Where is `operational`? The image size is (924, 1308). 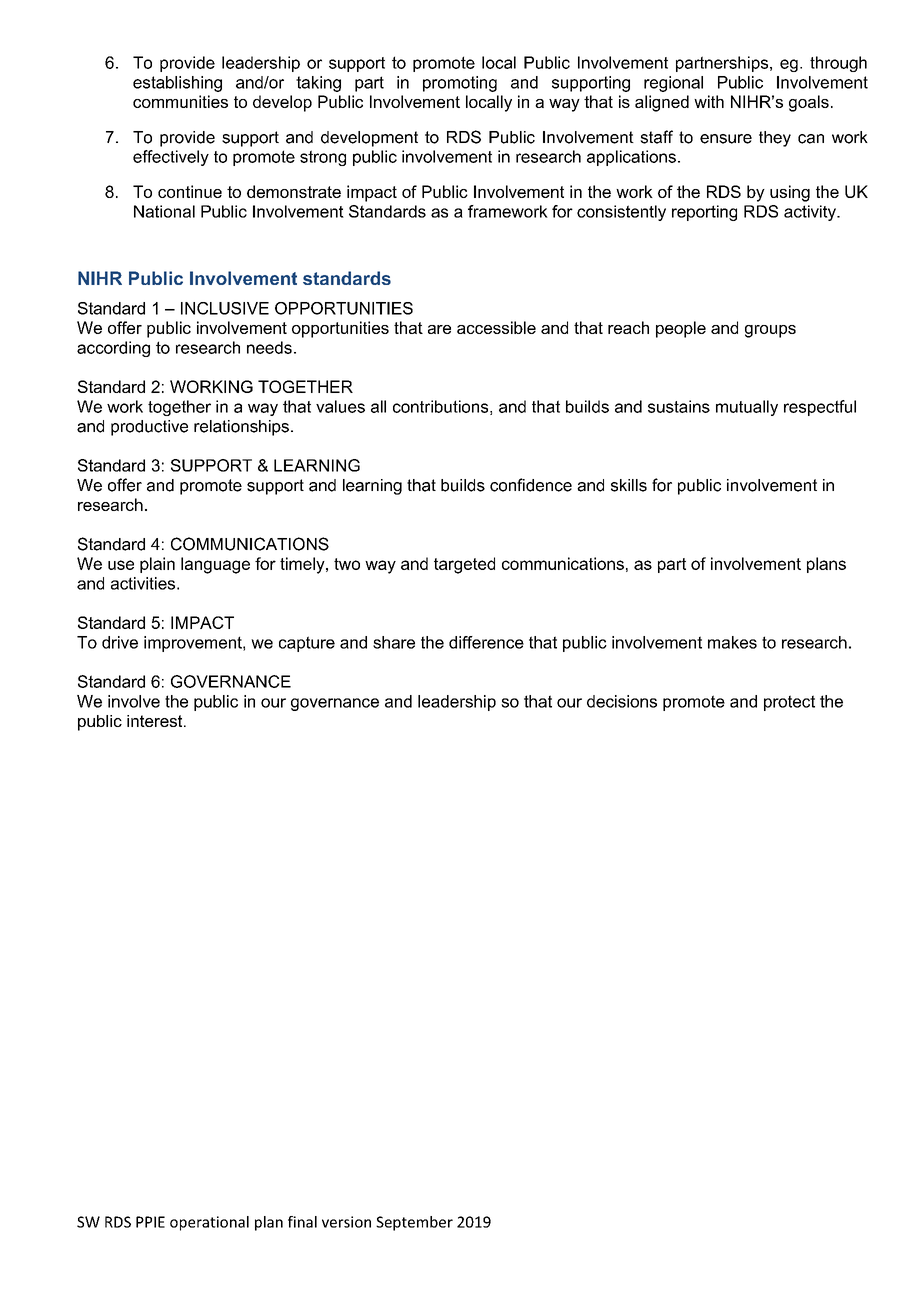 operational is located at coordinates (209, 1223).
